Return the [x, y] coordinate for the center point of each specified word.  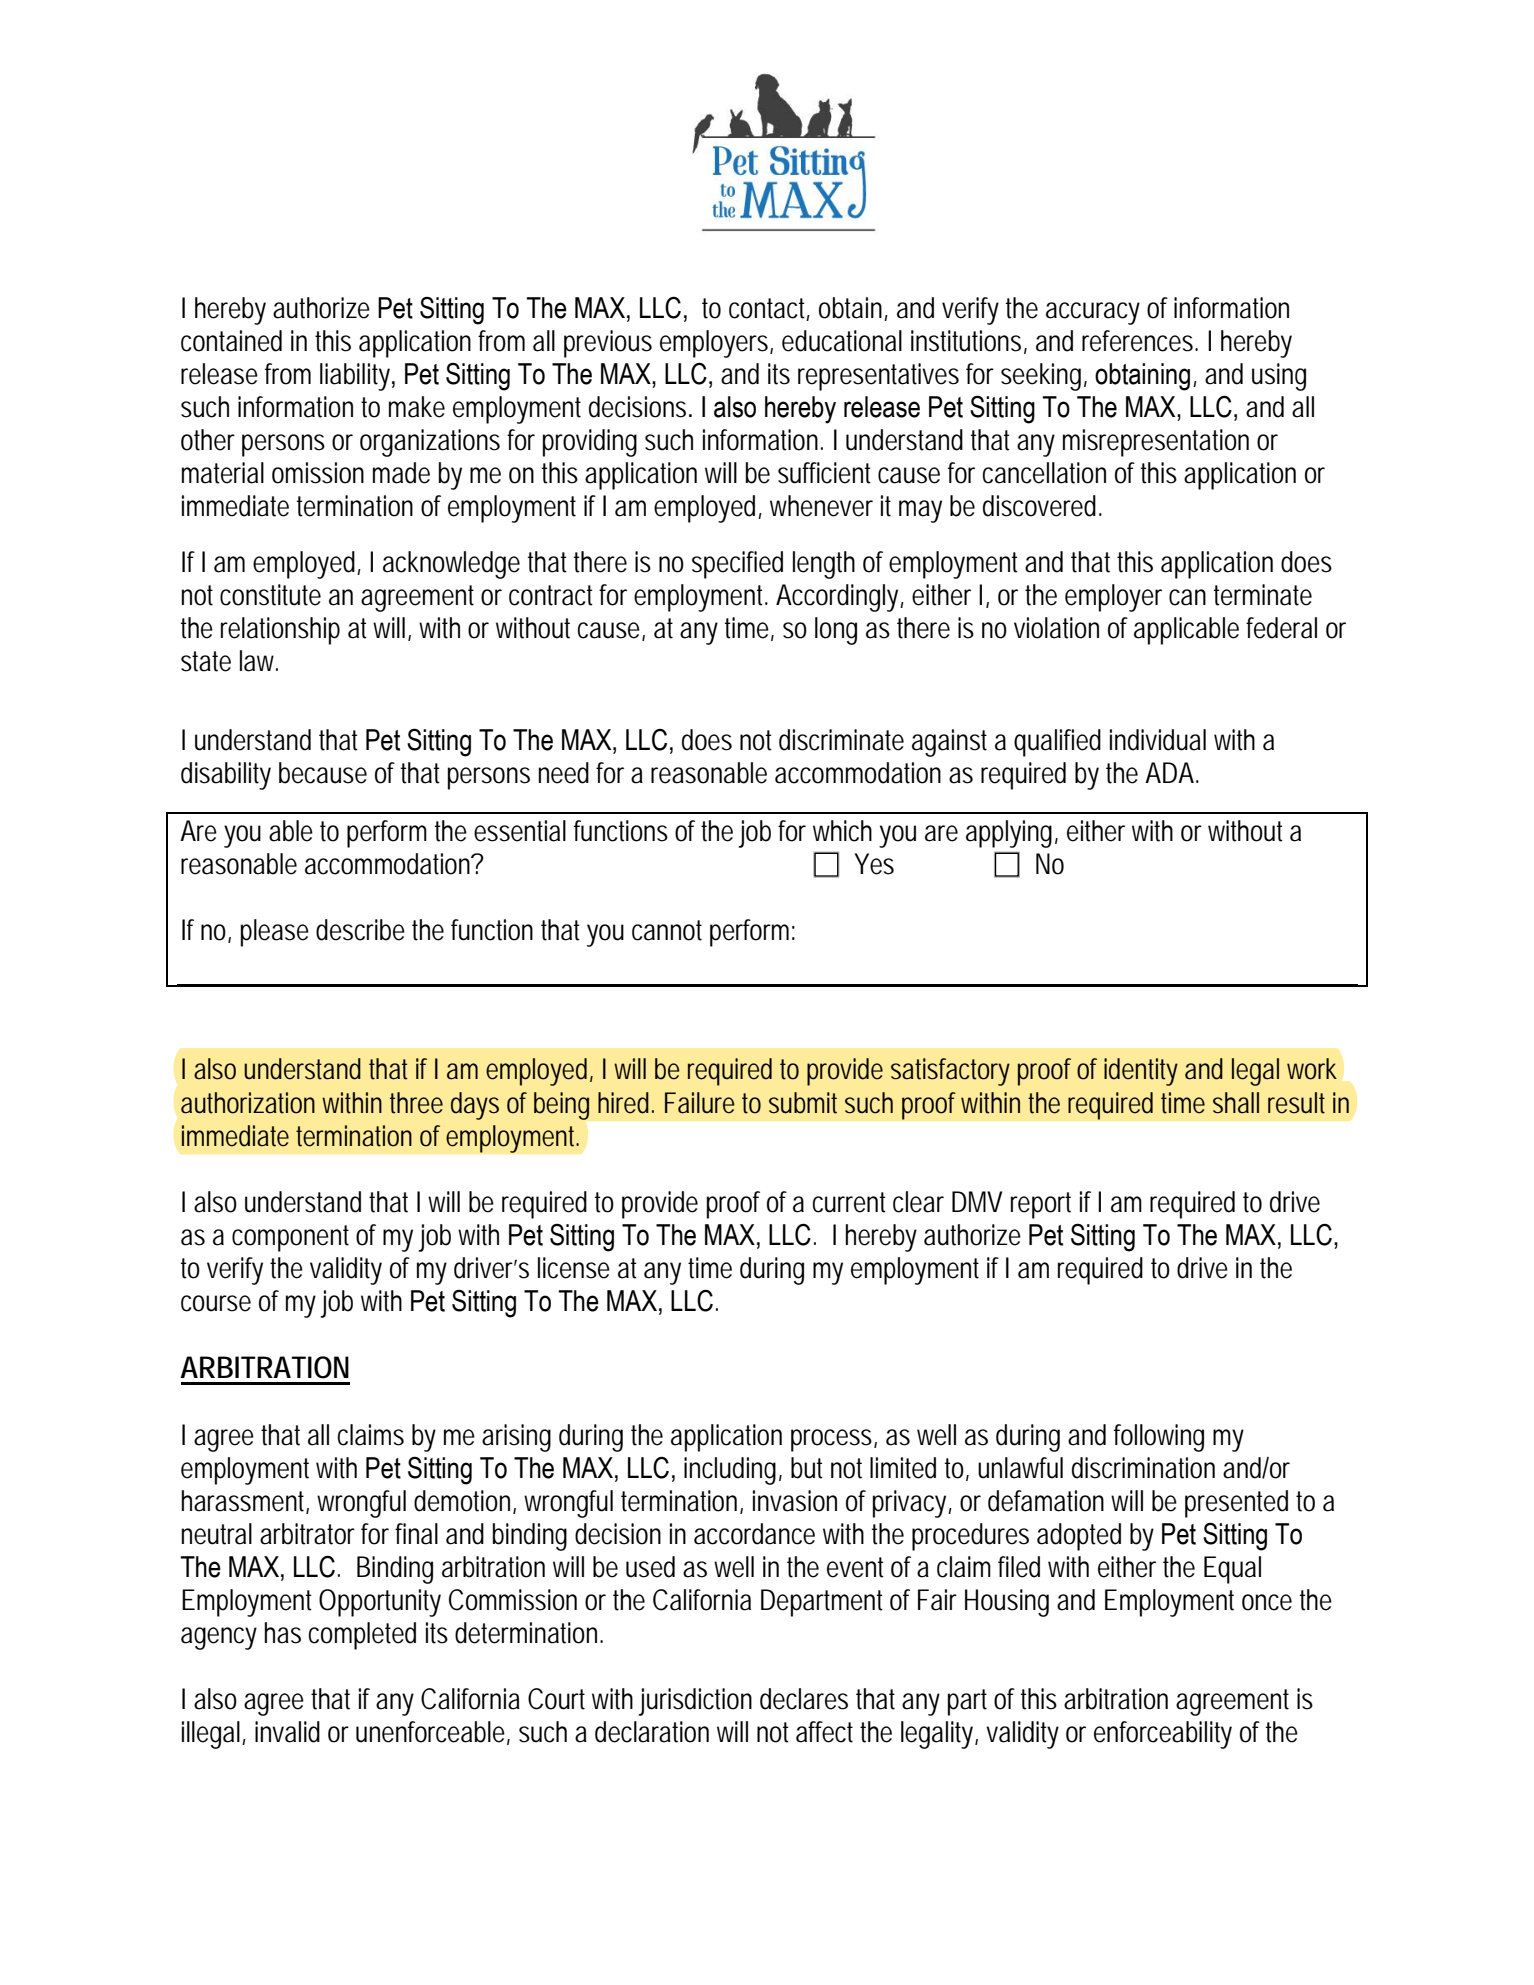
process [831, 1440]
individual [1158, 740]
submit [803, 1103]
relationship [280, 631]
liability [355, 377]
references [1137, 341]
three [416, 1103]
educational [842, 341]
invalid [287, 1732]
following [1159, 1438]
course [216, 1303]
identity [1141, 1072]
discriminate [841, 740]
